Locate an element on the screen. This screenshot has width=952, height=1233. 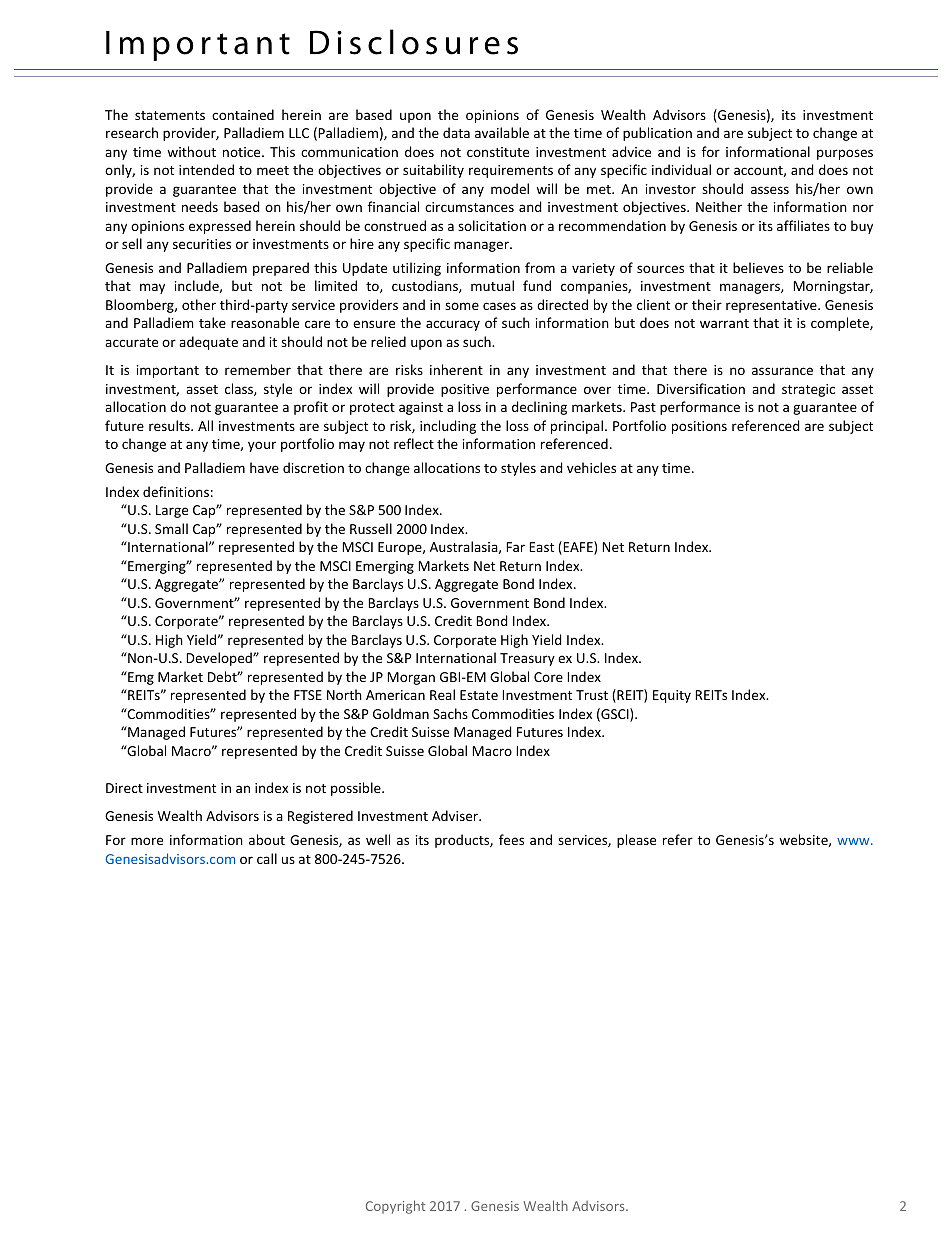
assurance is located at coordinates (782, 371).
